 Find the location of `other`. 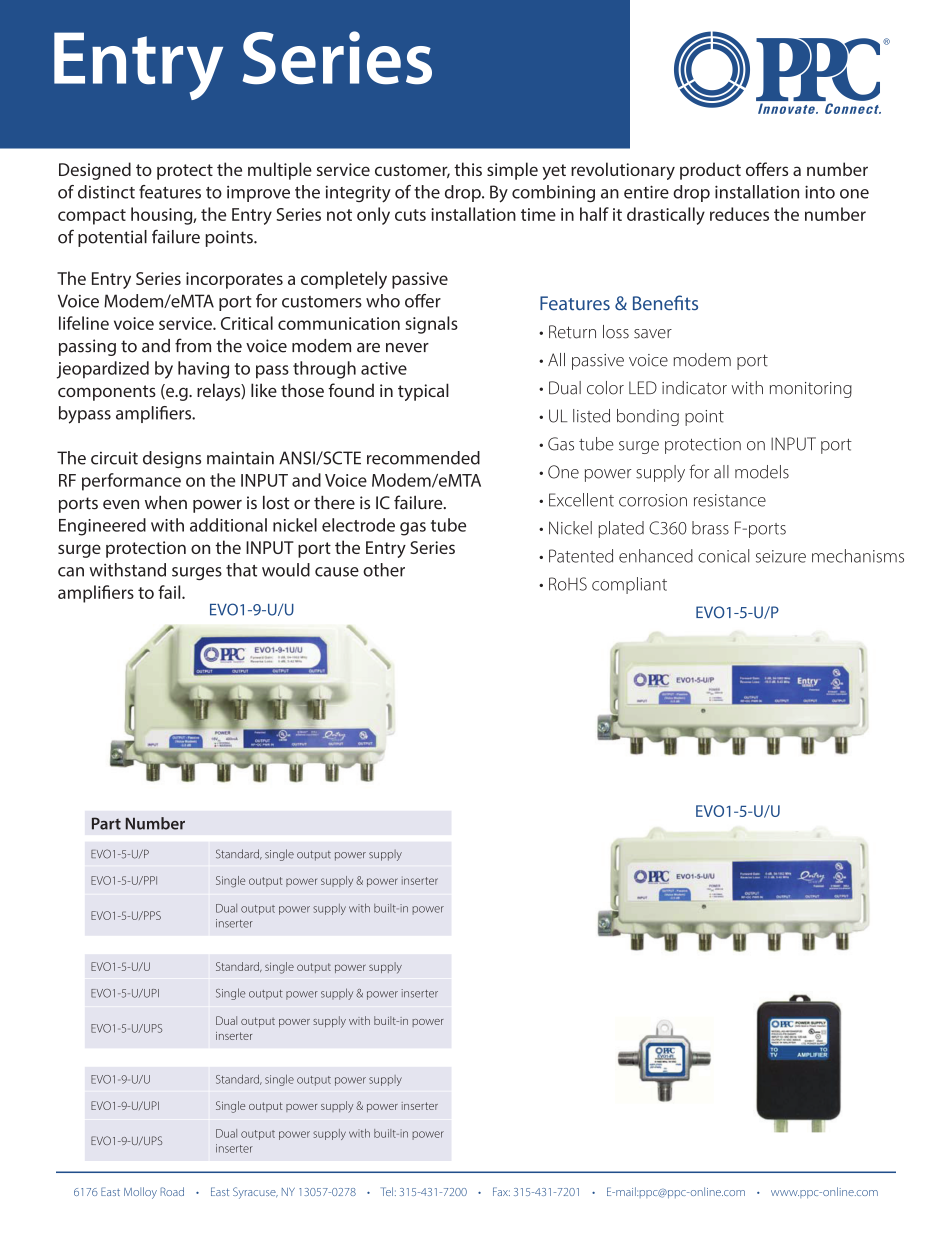

other is located at coordinates (384, 570).
